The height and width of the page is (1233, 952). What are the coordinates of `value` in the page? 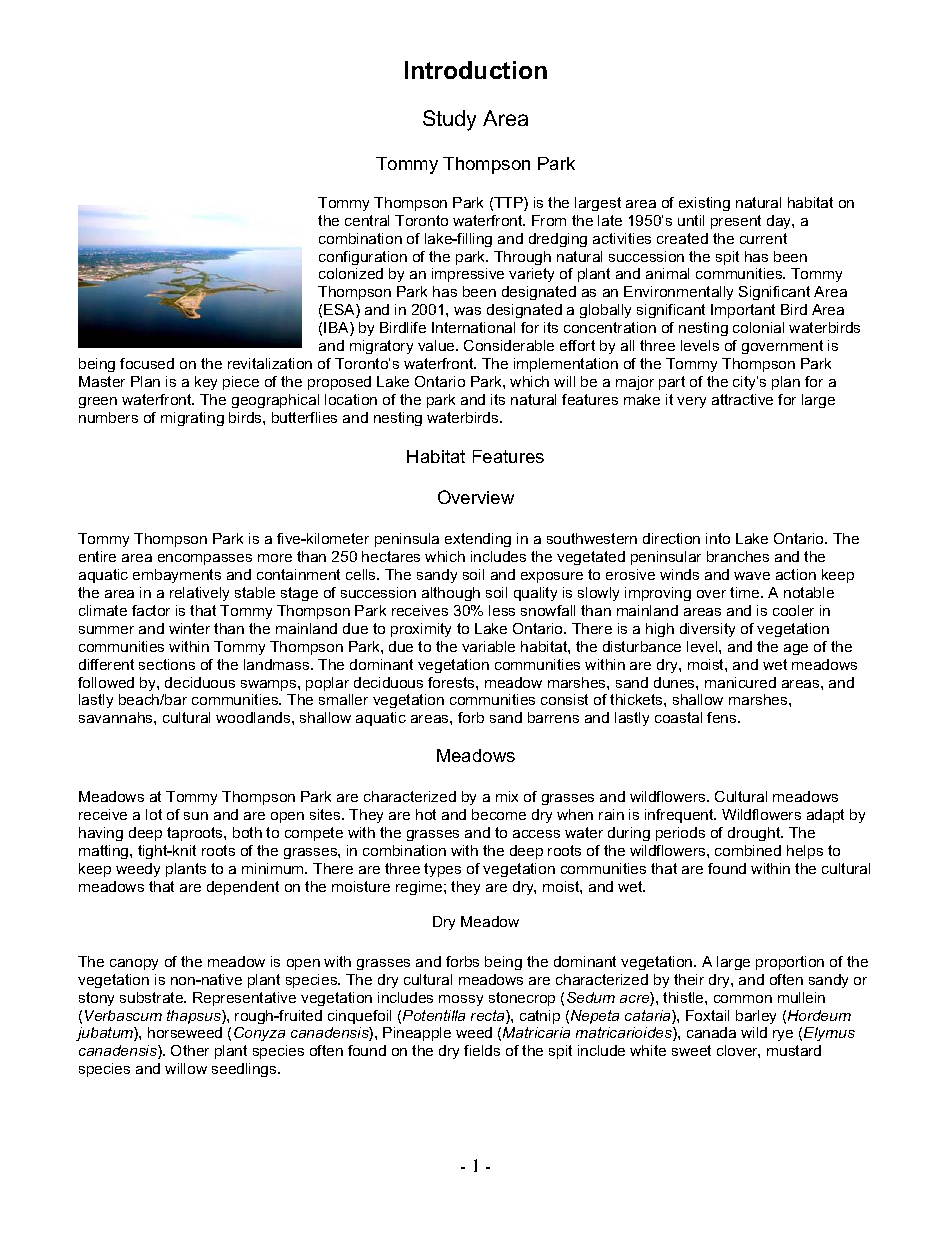 It's located at (437, 345).
